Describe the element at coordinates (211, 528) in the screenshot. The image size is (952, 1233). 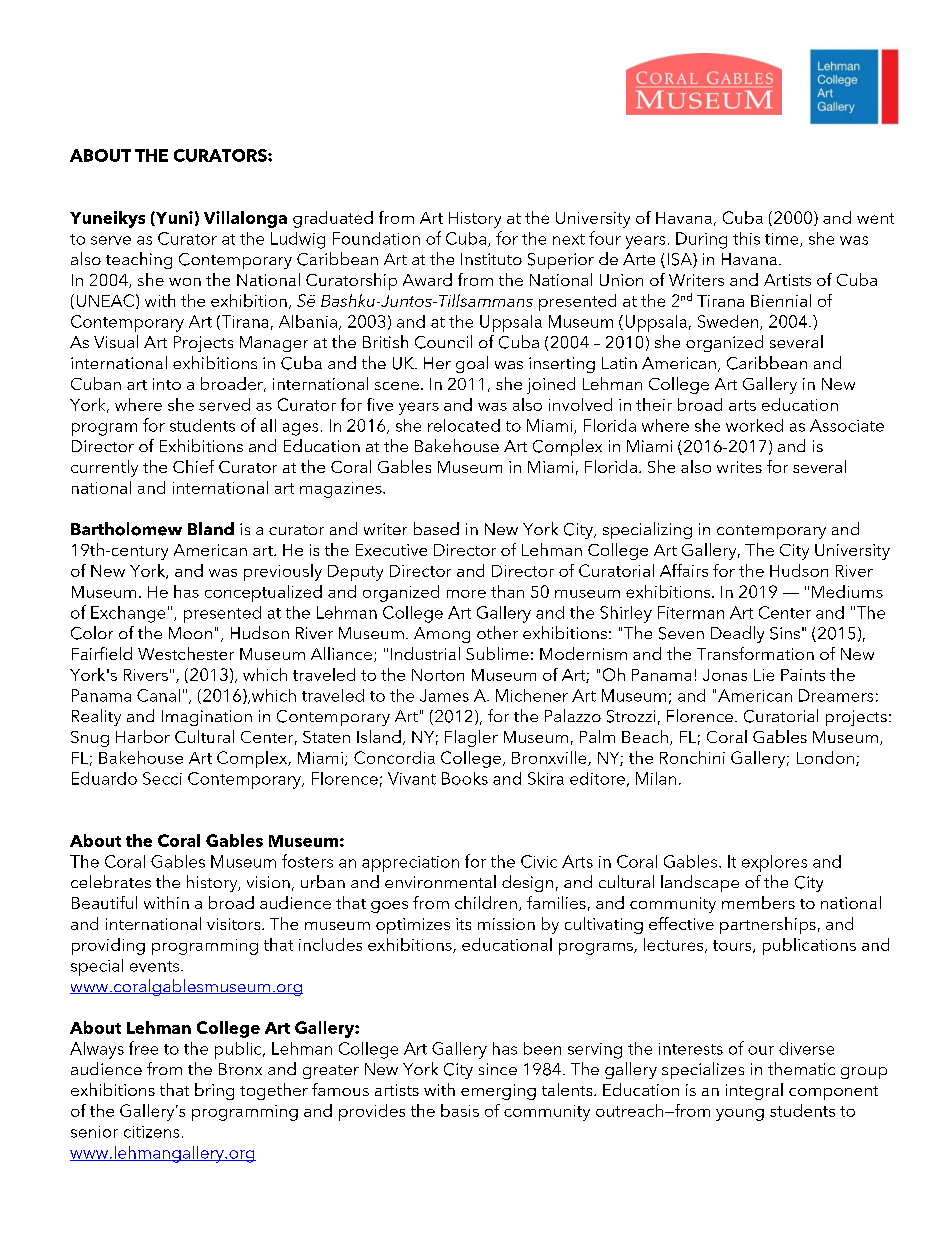
I see `Bland` at that location.
